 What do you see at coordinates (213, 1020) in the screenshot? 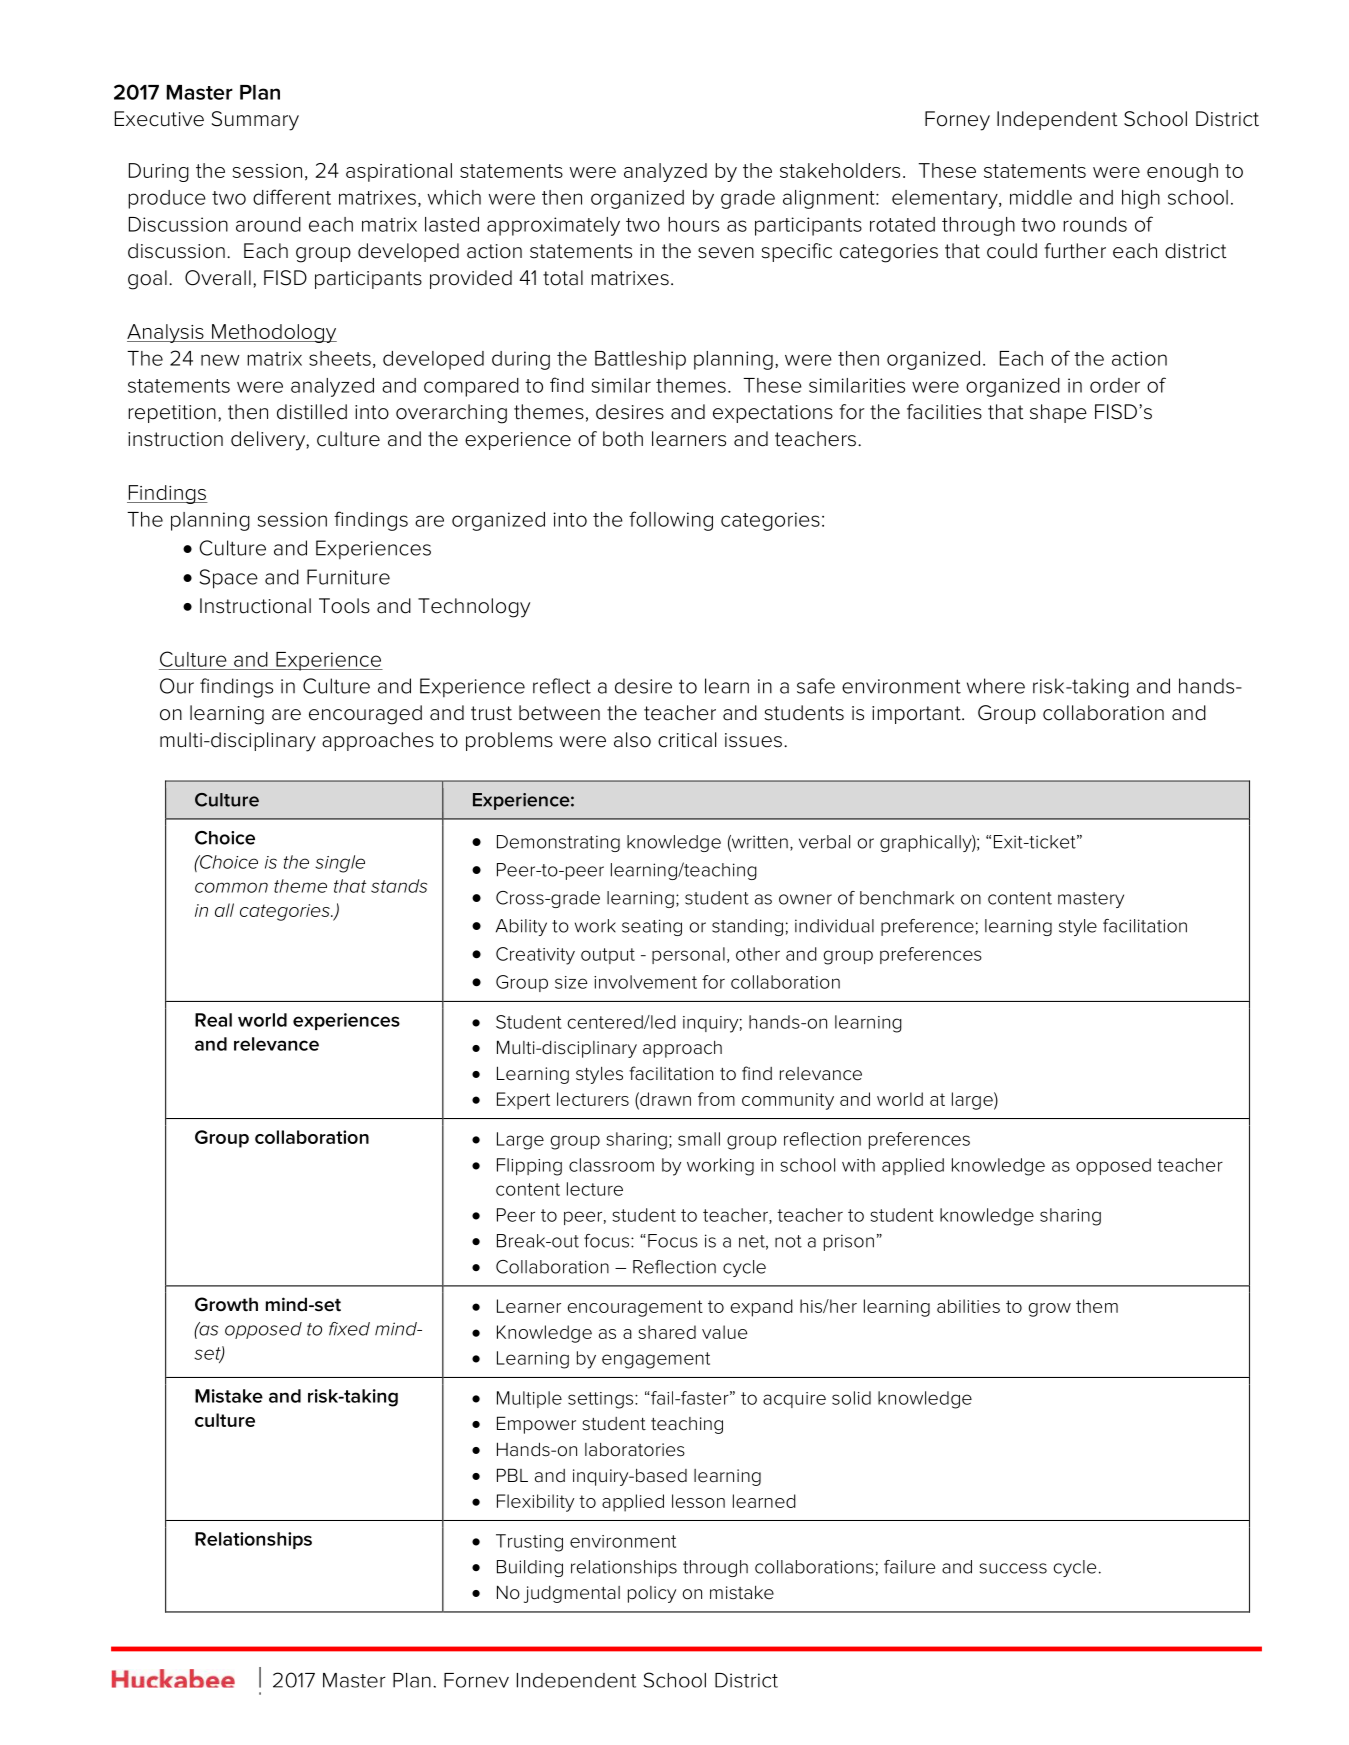
I see `Real` at bounding box center [213, 1020].
